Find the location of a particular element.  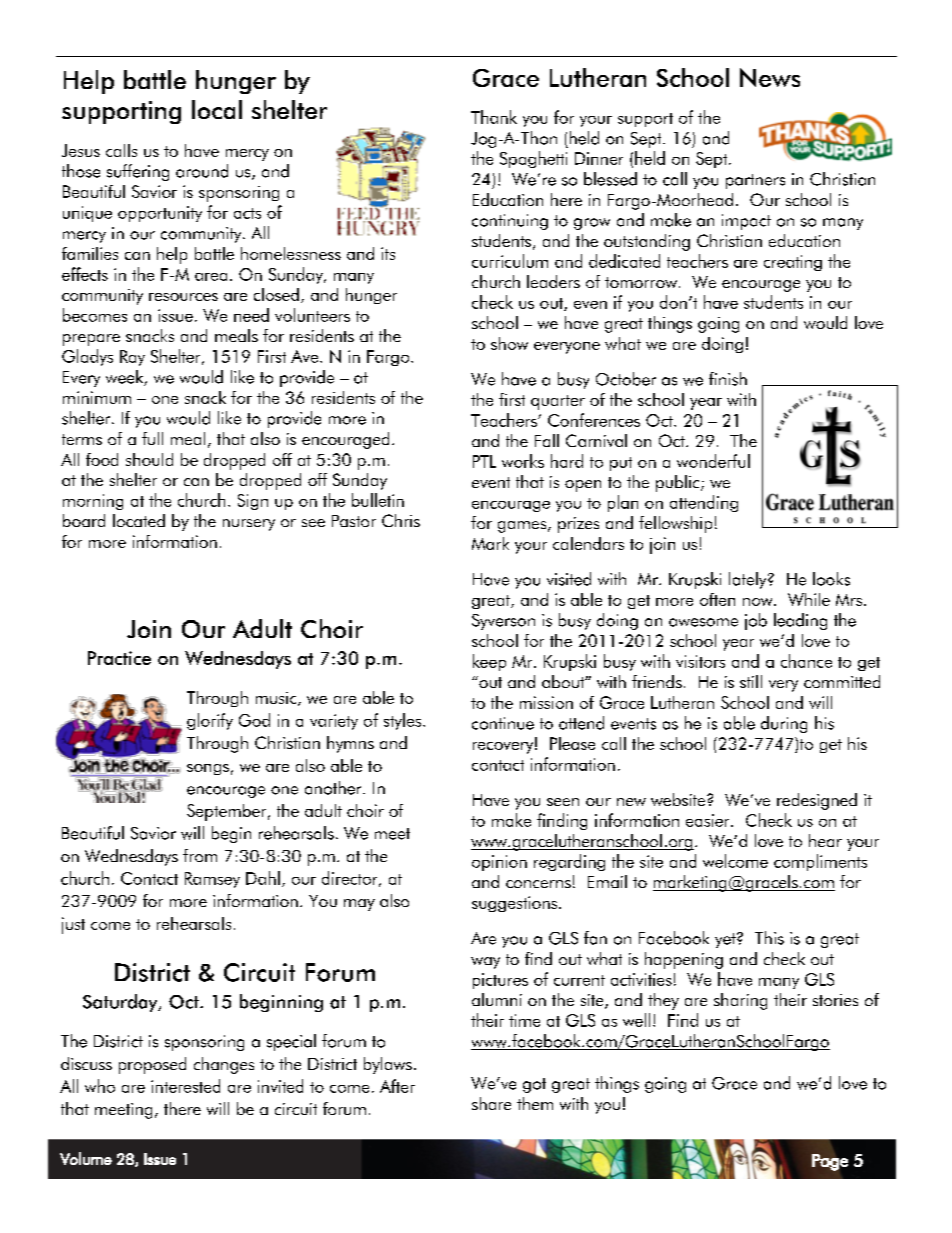

job is located at coordinates (756, 621).
